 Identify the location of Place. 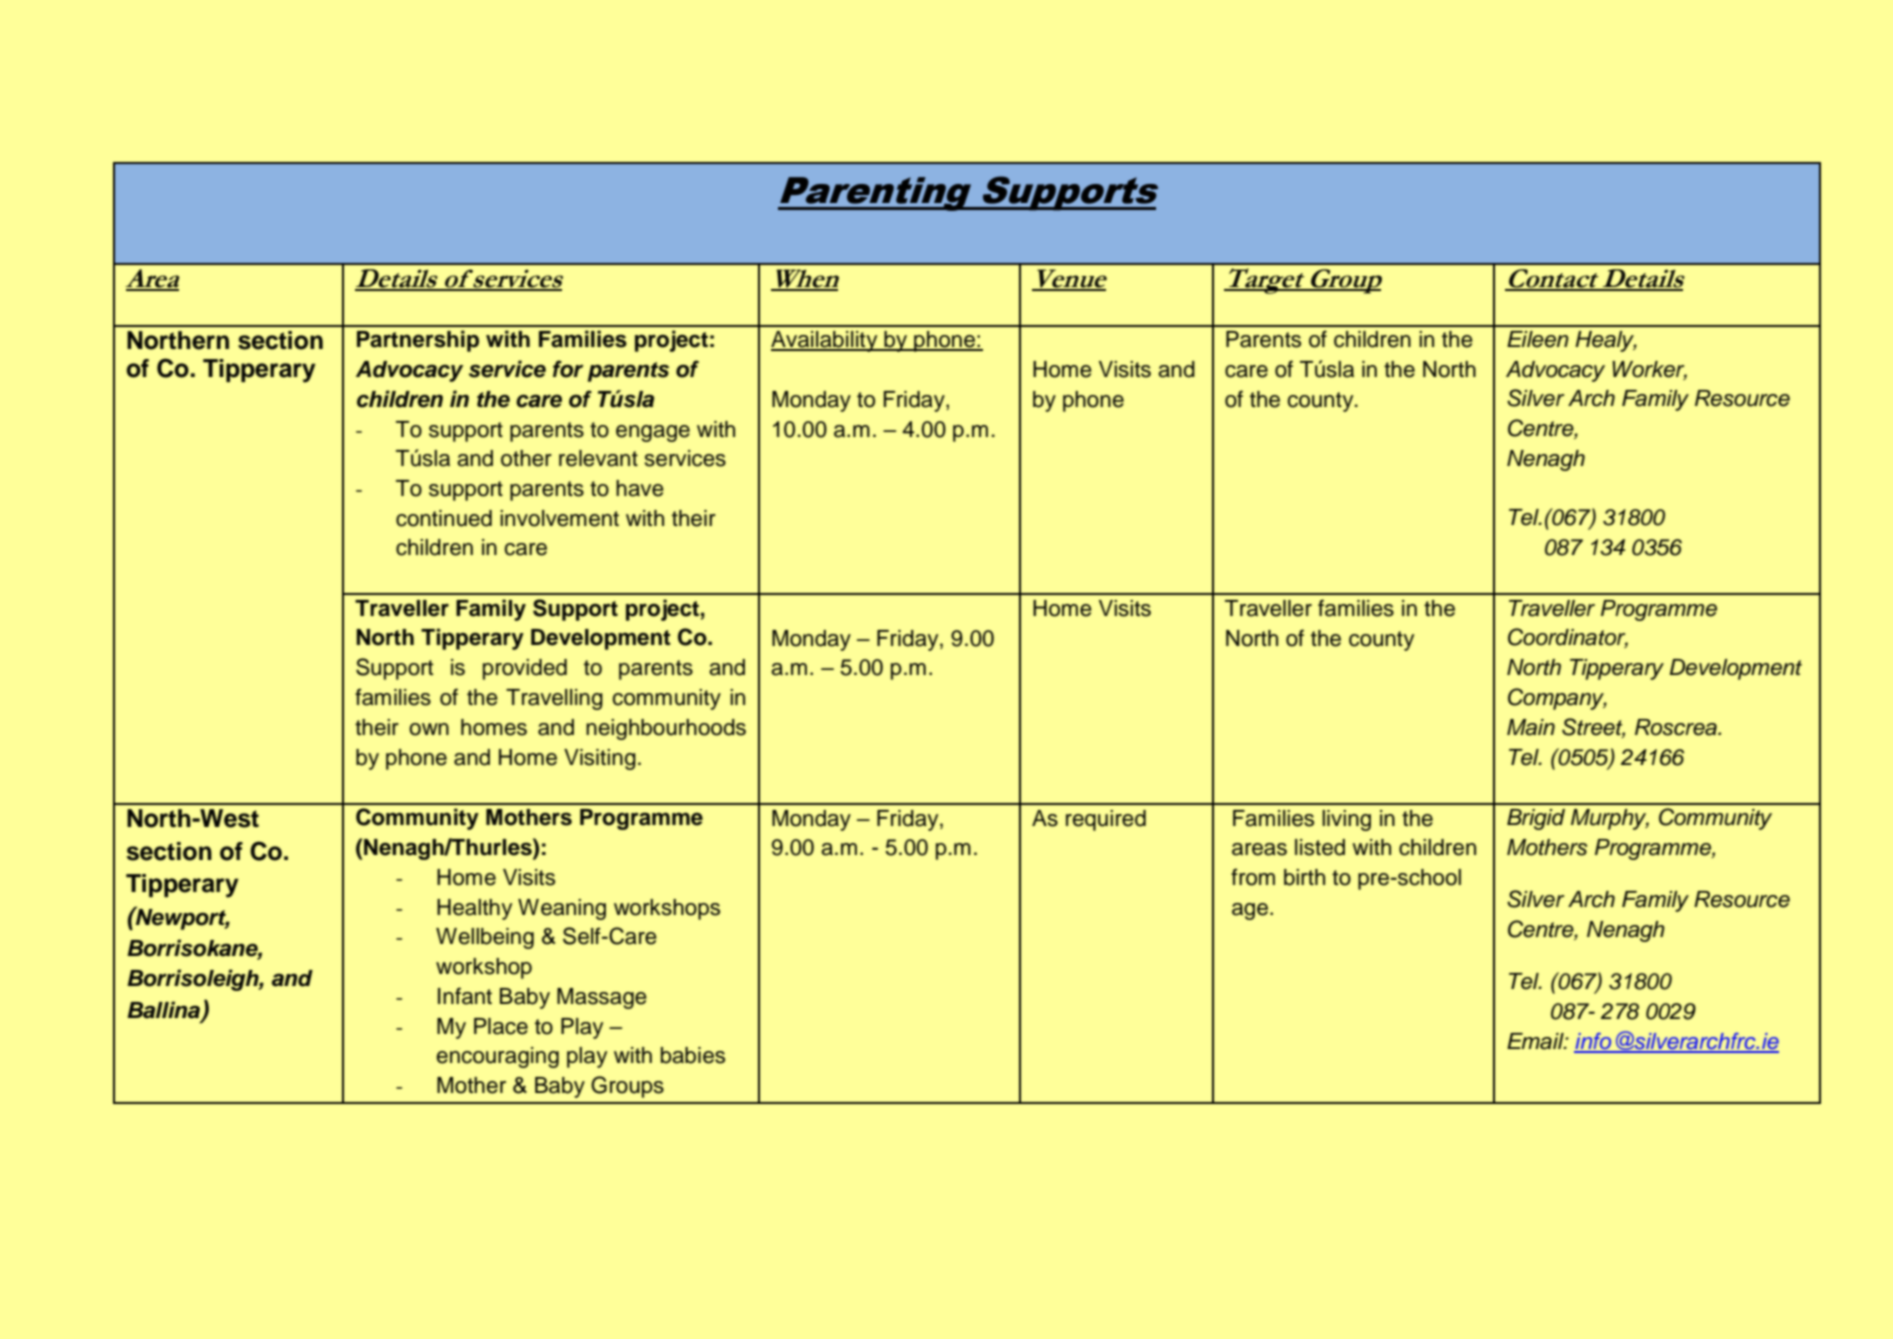
(501, 1026).
